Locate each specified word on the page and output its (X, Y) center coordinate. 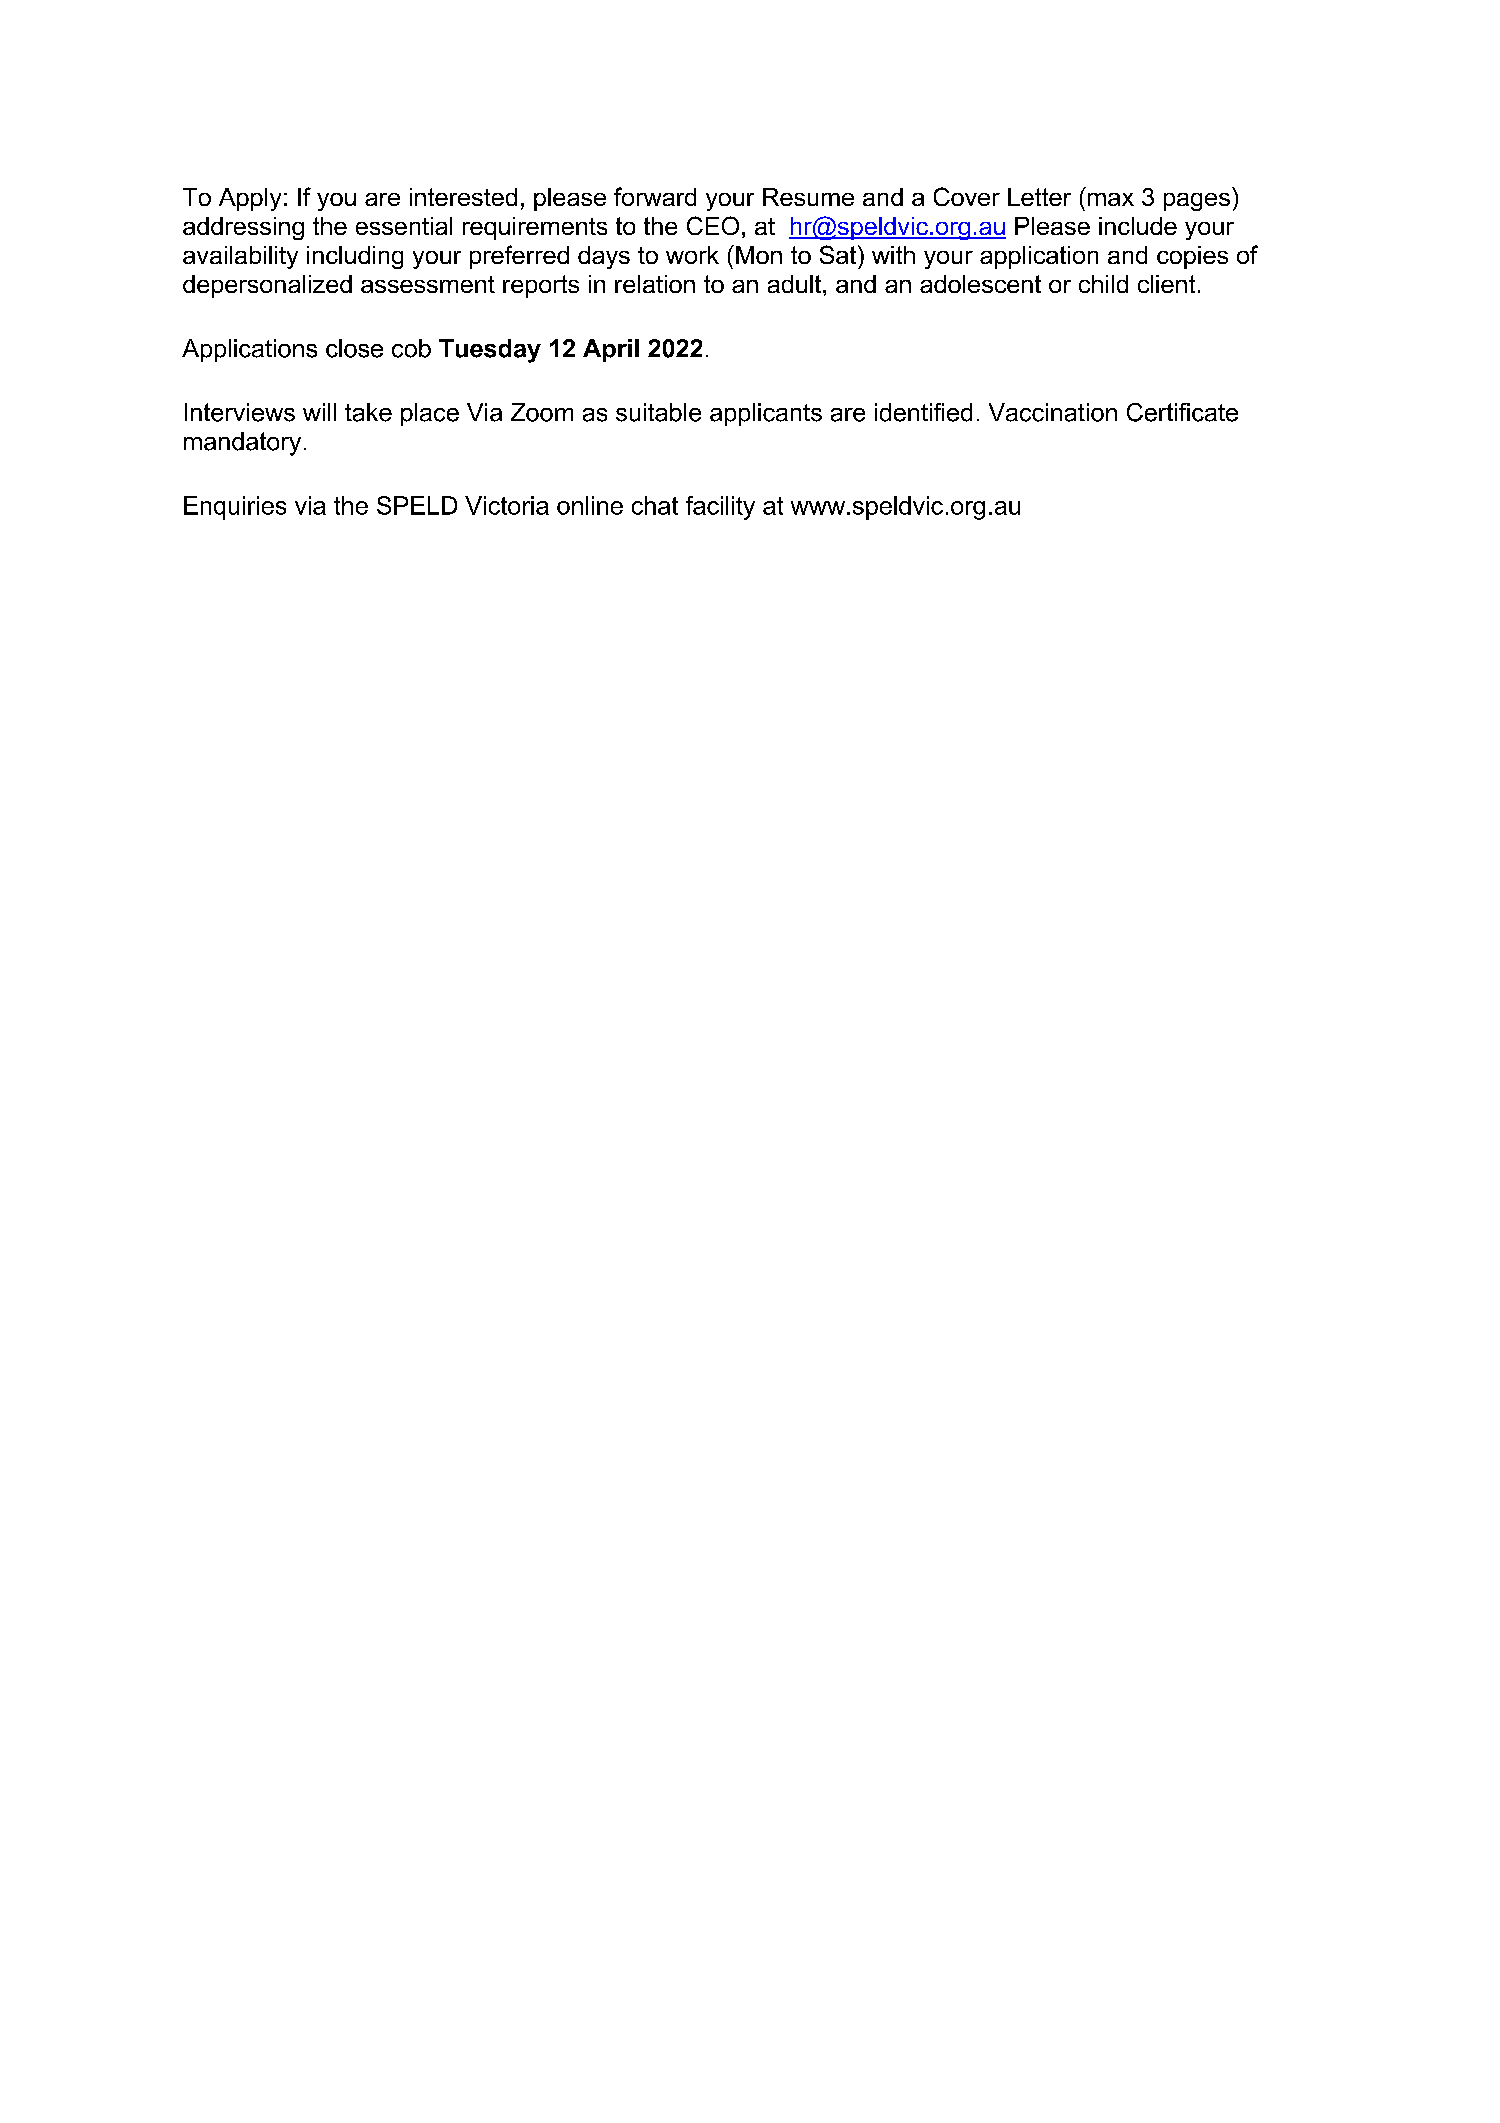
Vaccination (1053, 412)
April (611, 350)
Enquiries (235, 508)
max (1111, 199)
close (354, 348)
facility (720, 508)
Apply (250, 199)
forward (655, 196)
